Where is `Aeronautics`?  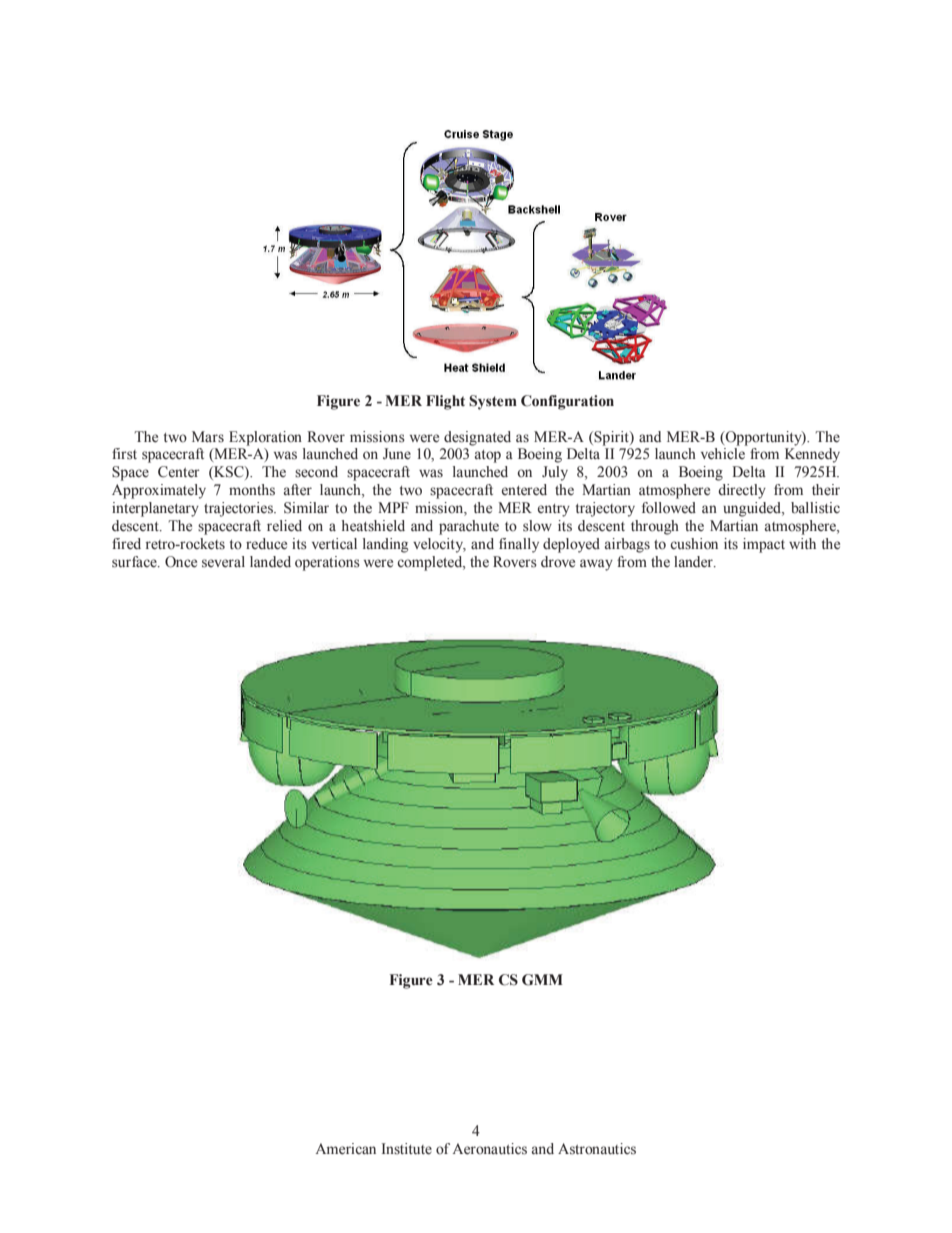 Aeronautics is located at coordinates (489, 1149).
